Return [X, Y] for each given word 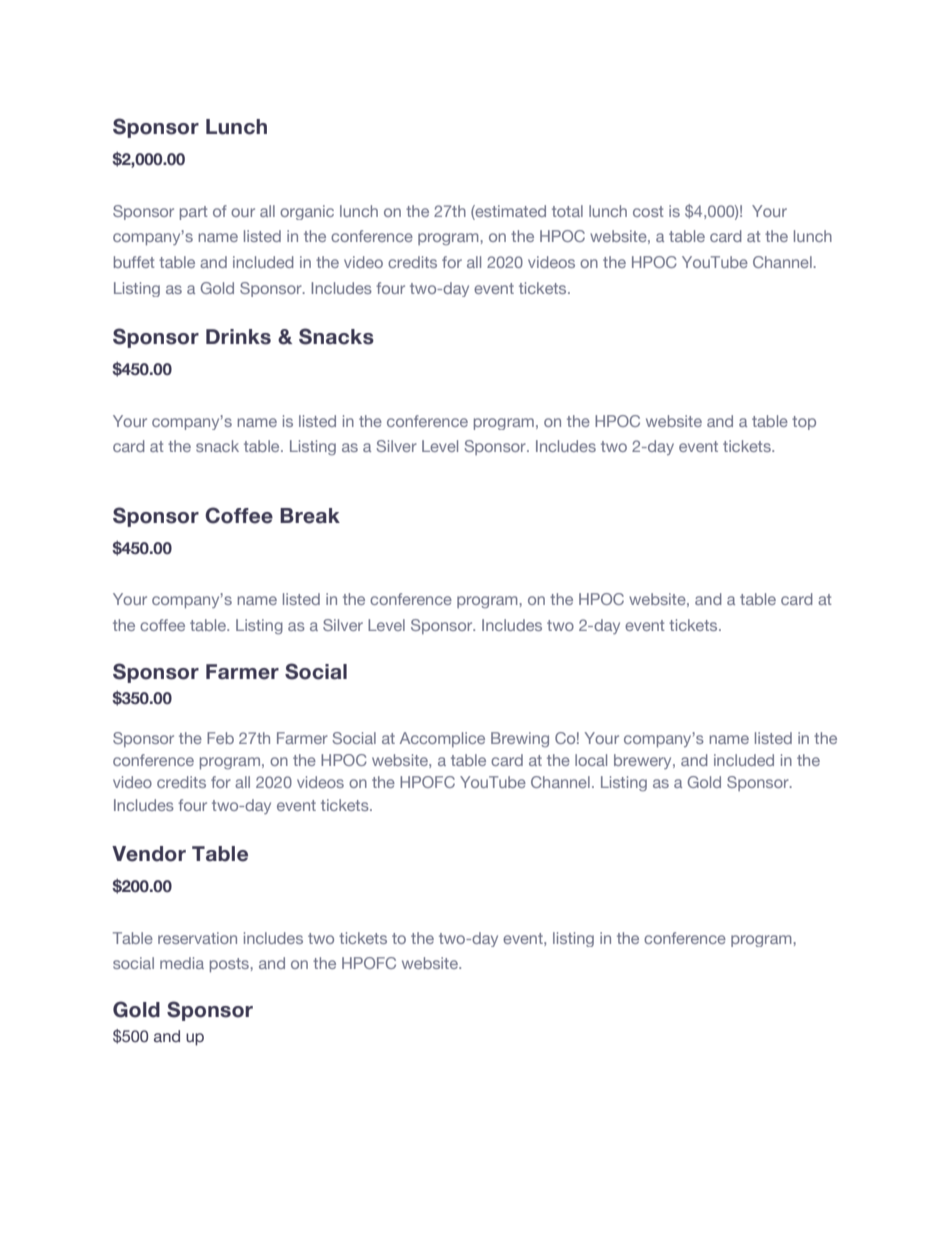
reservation [197, 938]
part [194, 213]
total [567, 211]
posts [229, 965]
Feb [220, 738]
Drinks [238, 337]
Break [310, 516]
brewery [644, 761]
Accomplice [442, 739]
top [804, 423]
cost [648, 211]
